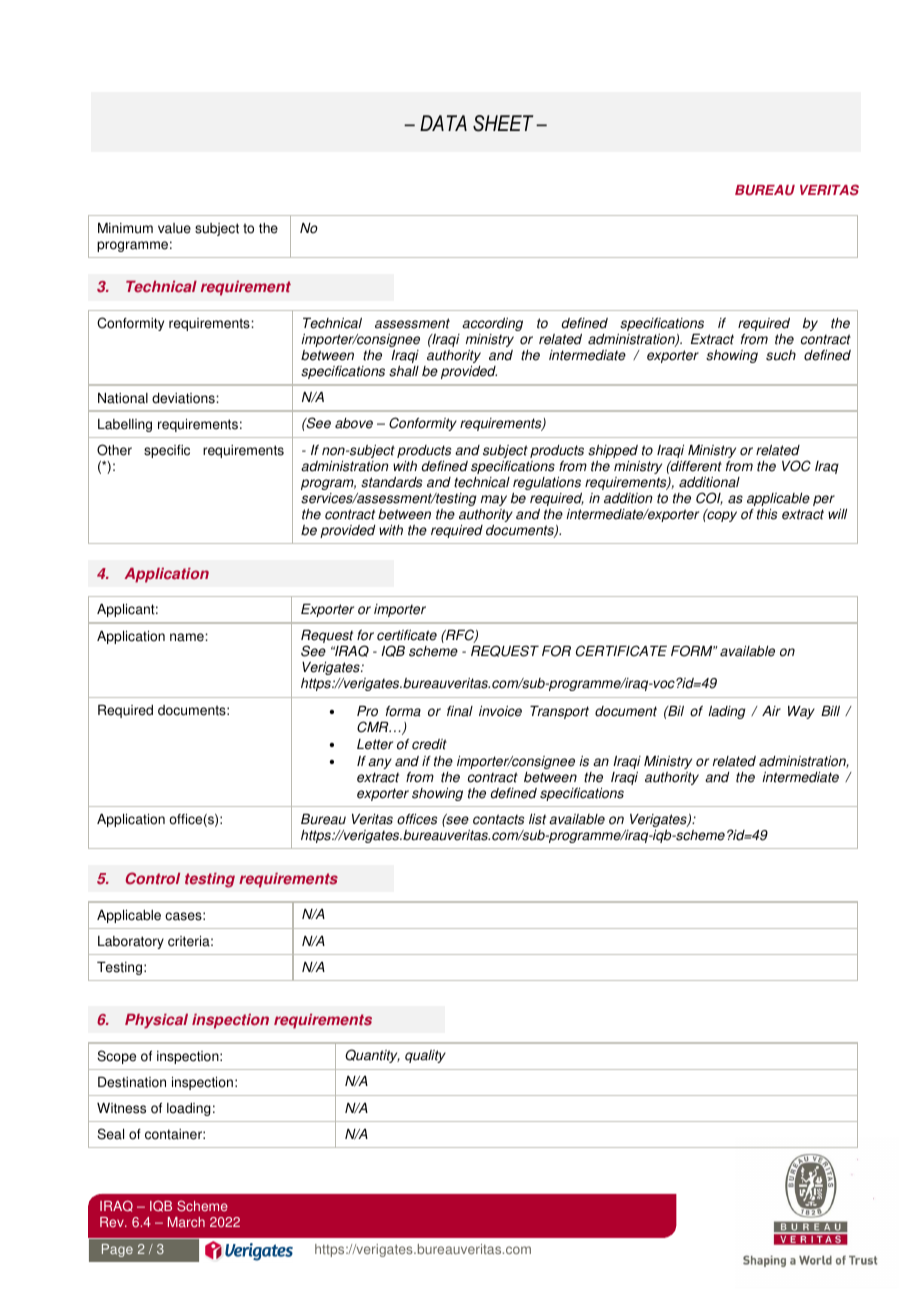 The image size is (924, 1308). Describe the element at coordinates (613, 451) in the document. I see `shipped` at that location.
